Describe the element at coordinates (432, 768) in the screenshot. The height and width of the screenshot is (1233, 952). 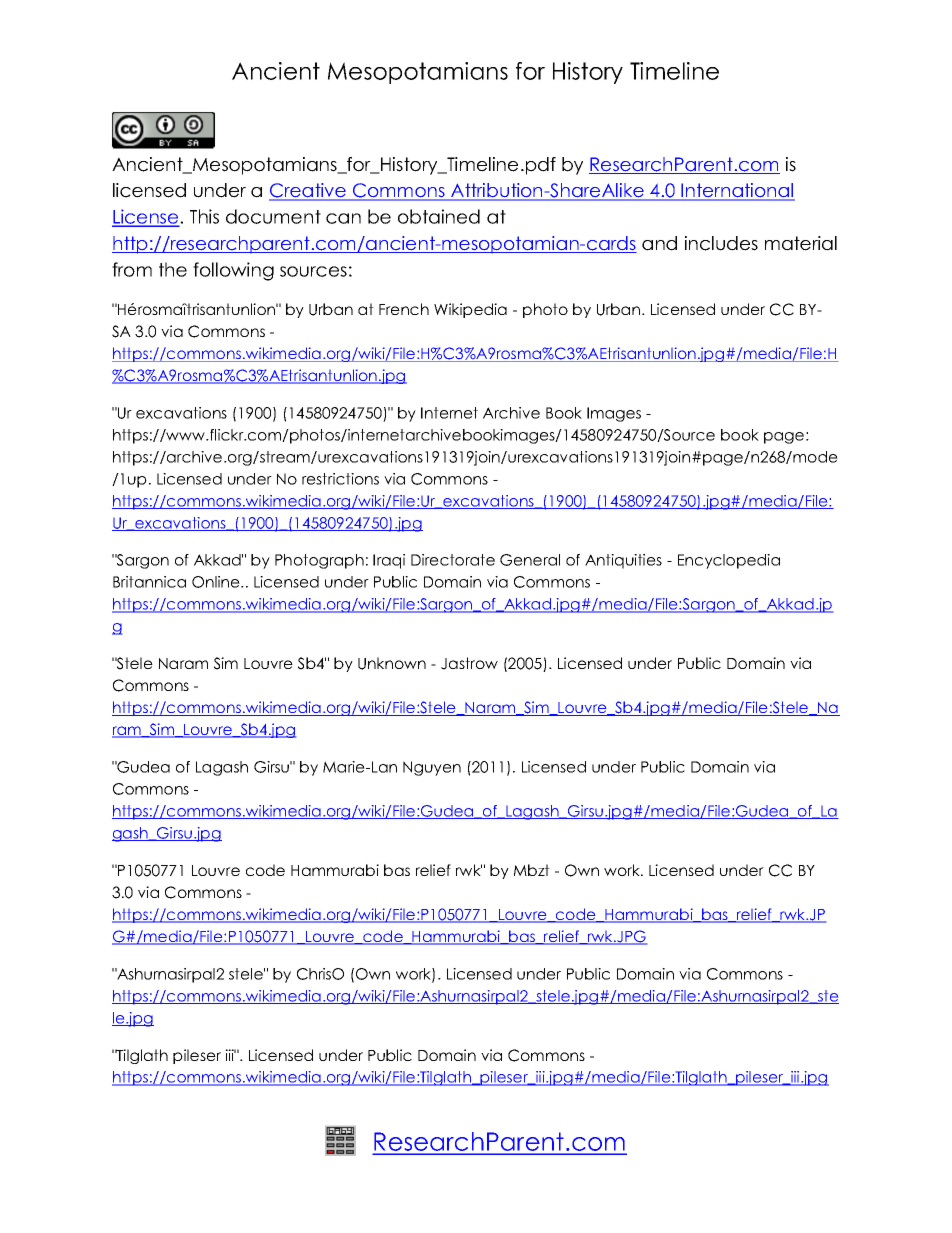
I see `Nguyen` at that location.
